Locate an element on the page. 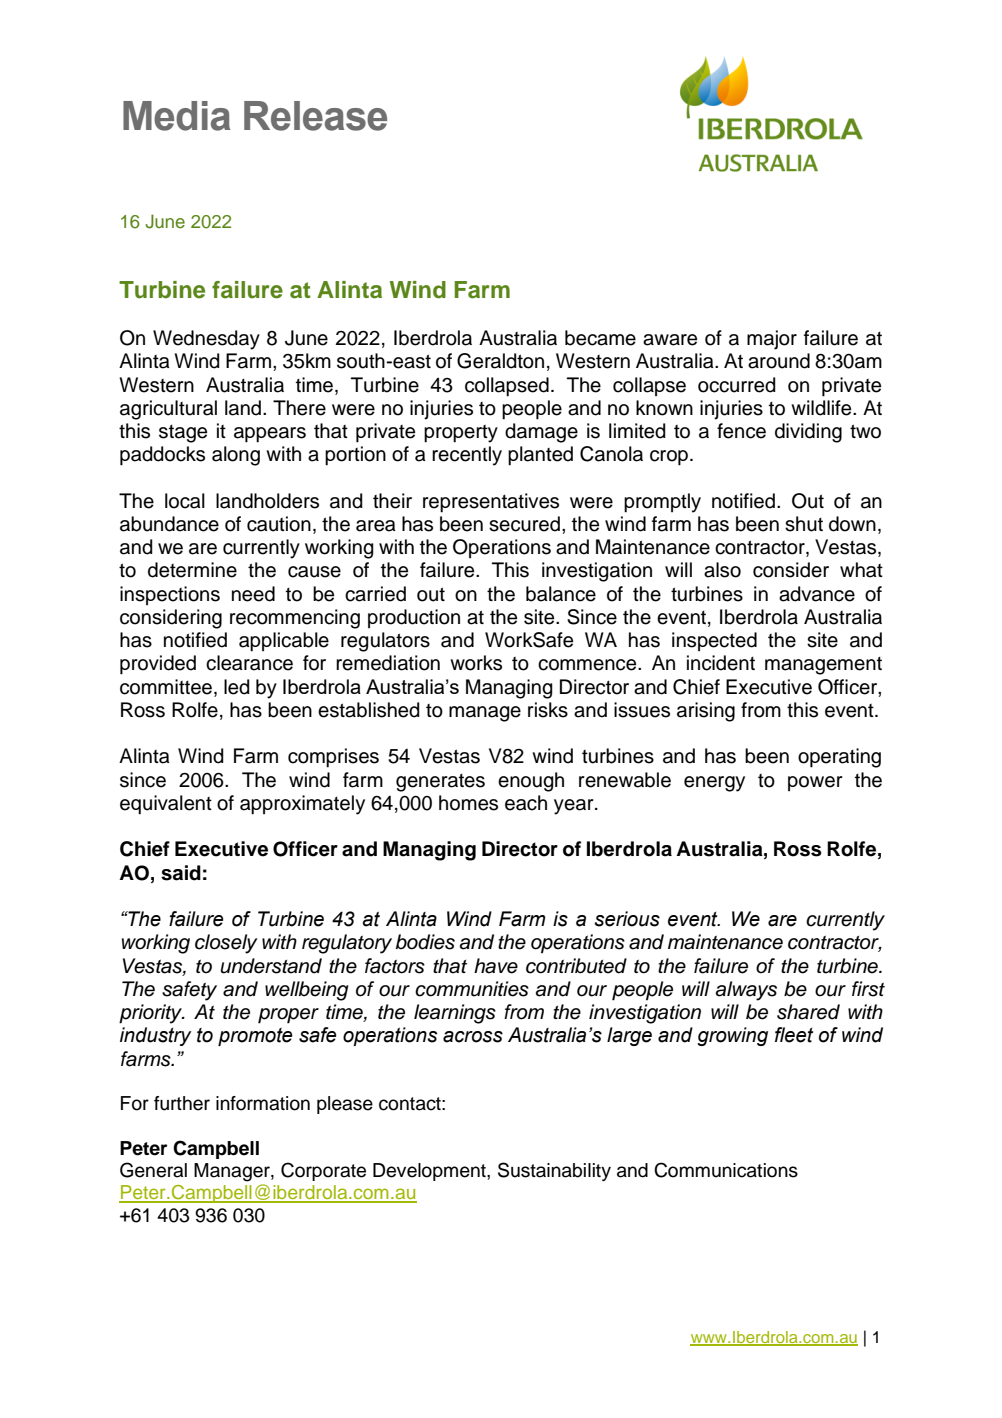  caution is located at coordinates (279, 524).
